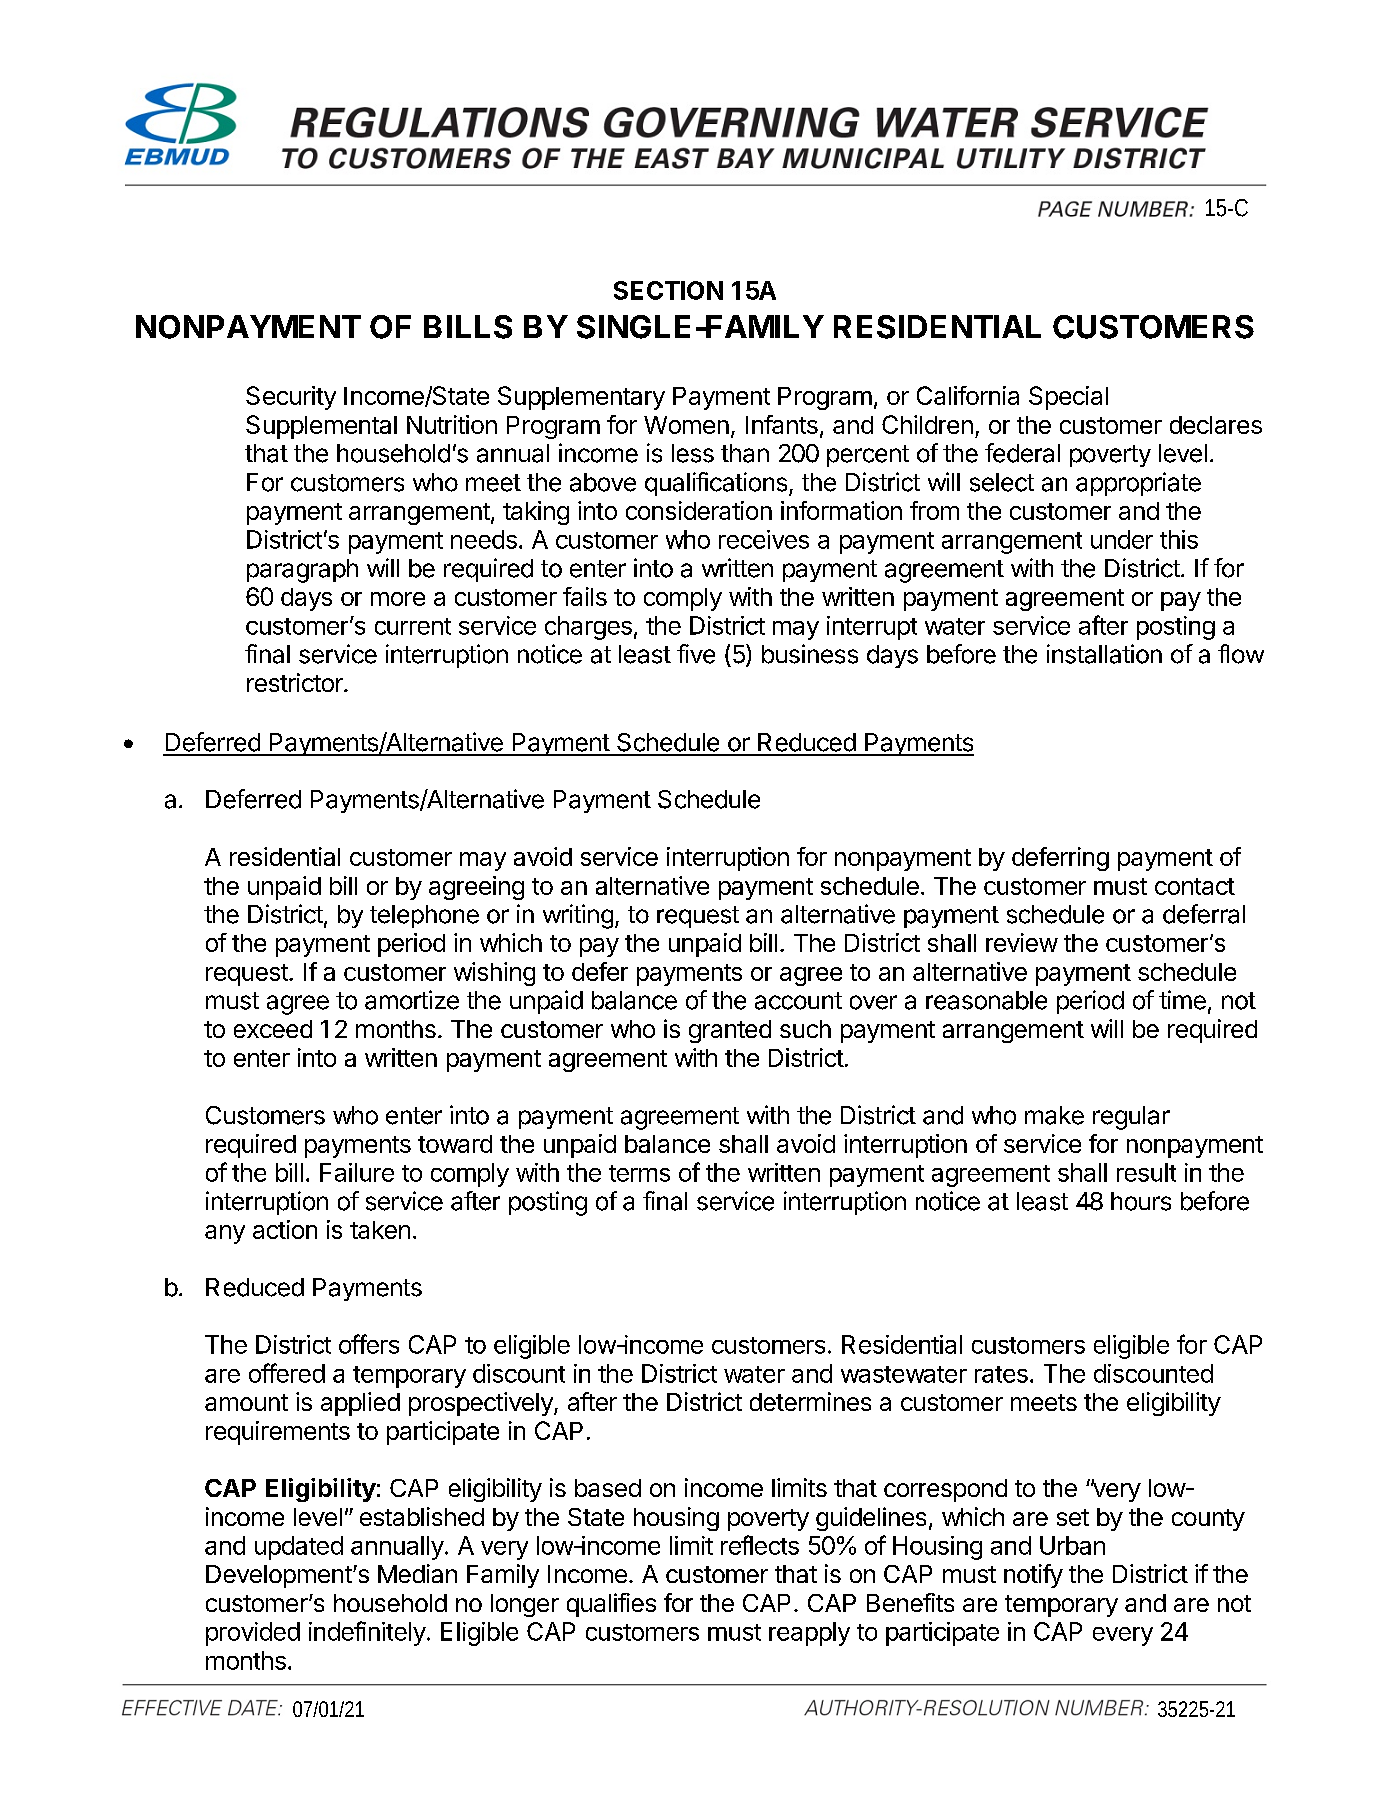 The width and height of the screenshot is (1389, 1797). What do you see at coordinates (578, 916) in the screenshot?
I see `writing` at bounding box center [578, 916].
